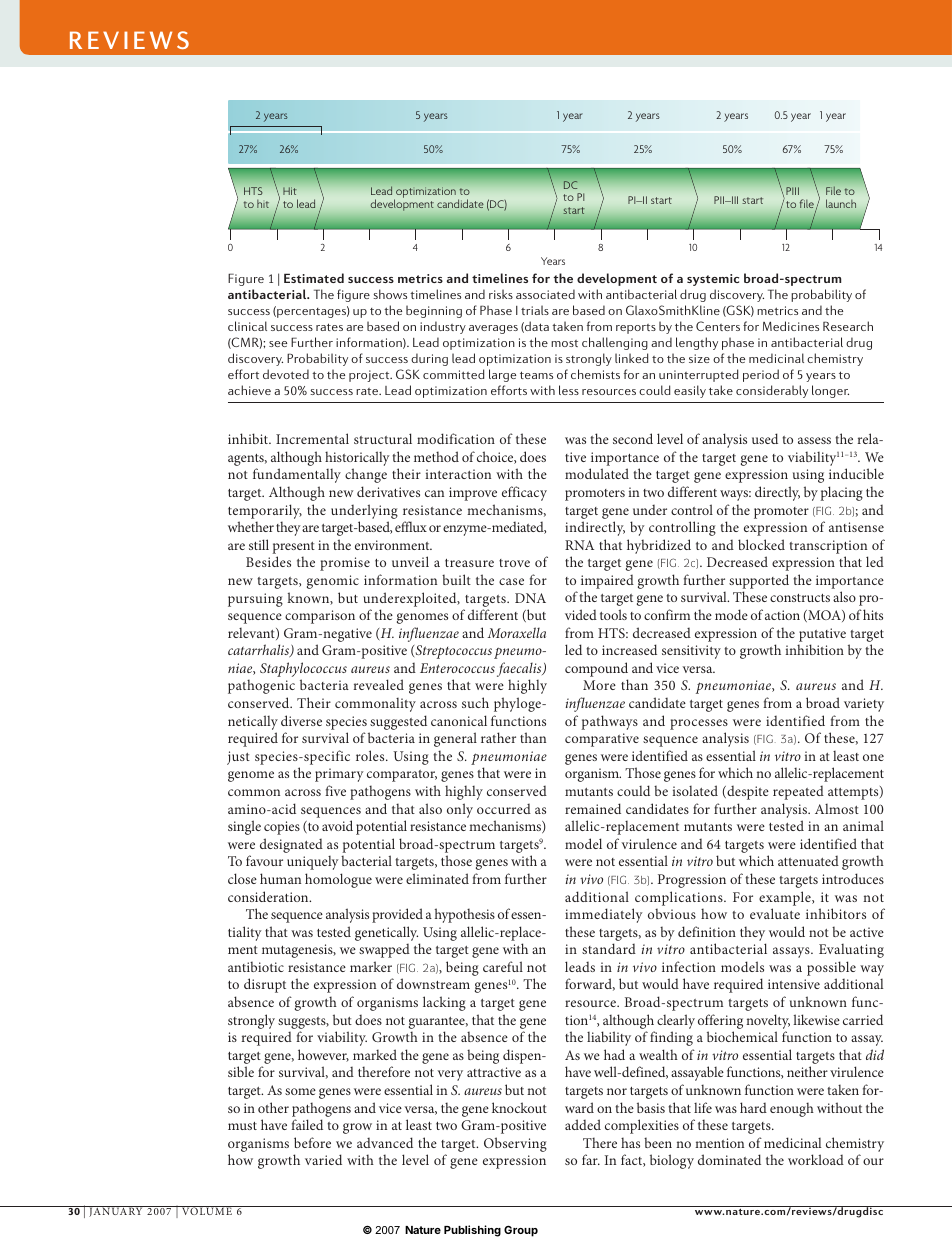  Describe the element at coordinates (475, 702) in the screenshot. I see `such` at that location.
